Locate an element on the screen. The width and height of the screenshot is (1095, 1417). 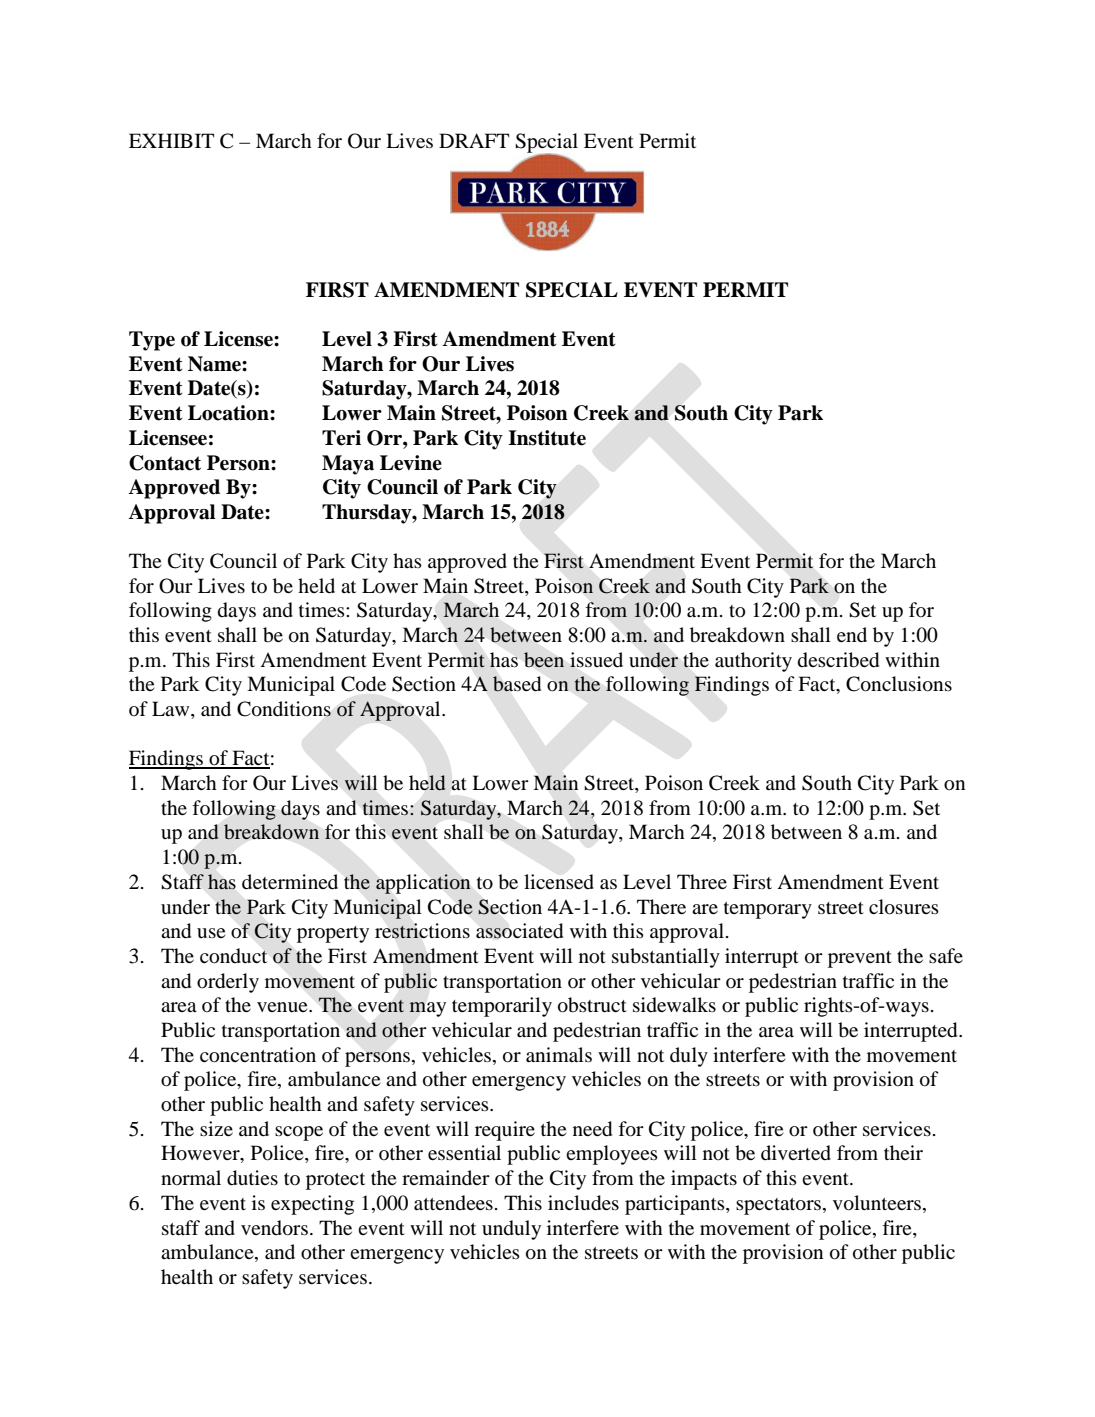
Levine is located at coordinates (411, 463).
